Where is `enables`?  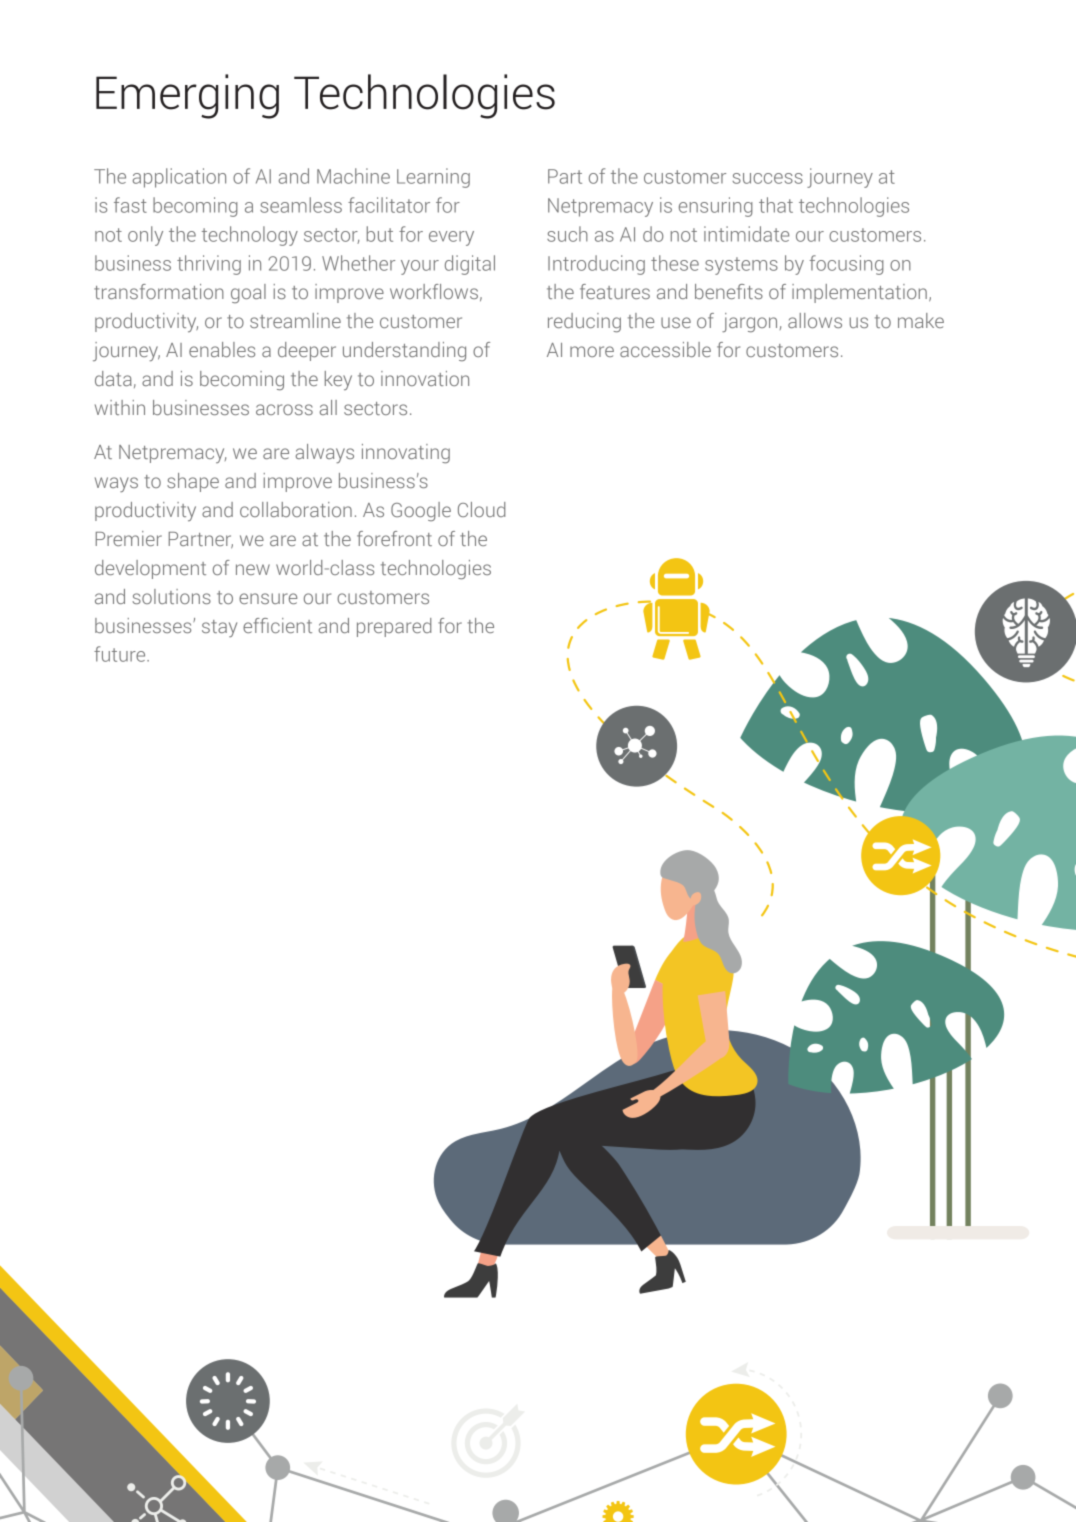
enables is located at coordinates (222, 349).
